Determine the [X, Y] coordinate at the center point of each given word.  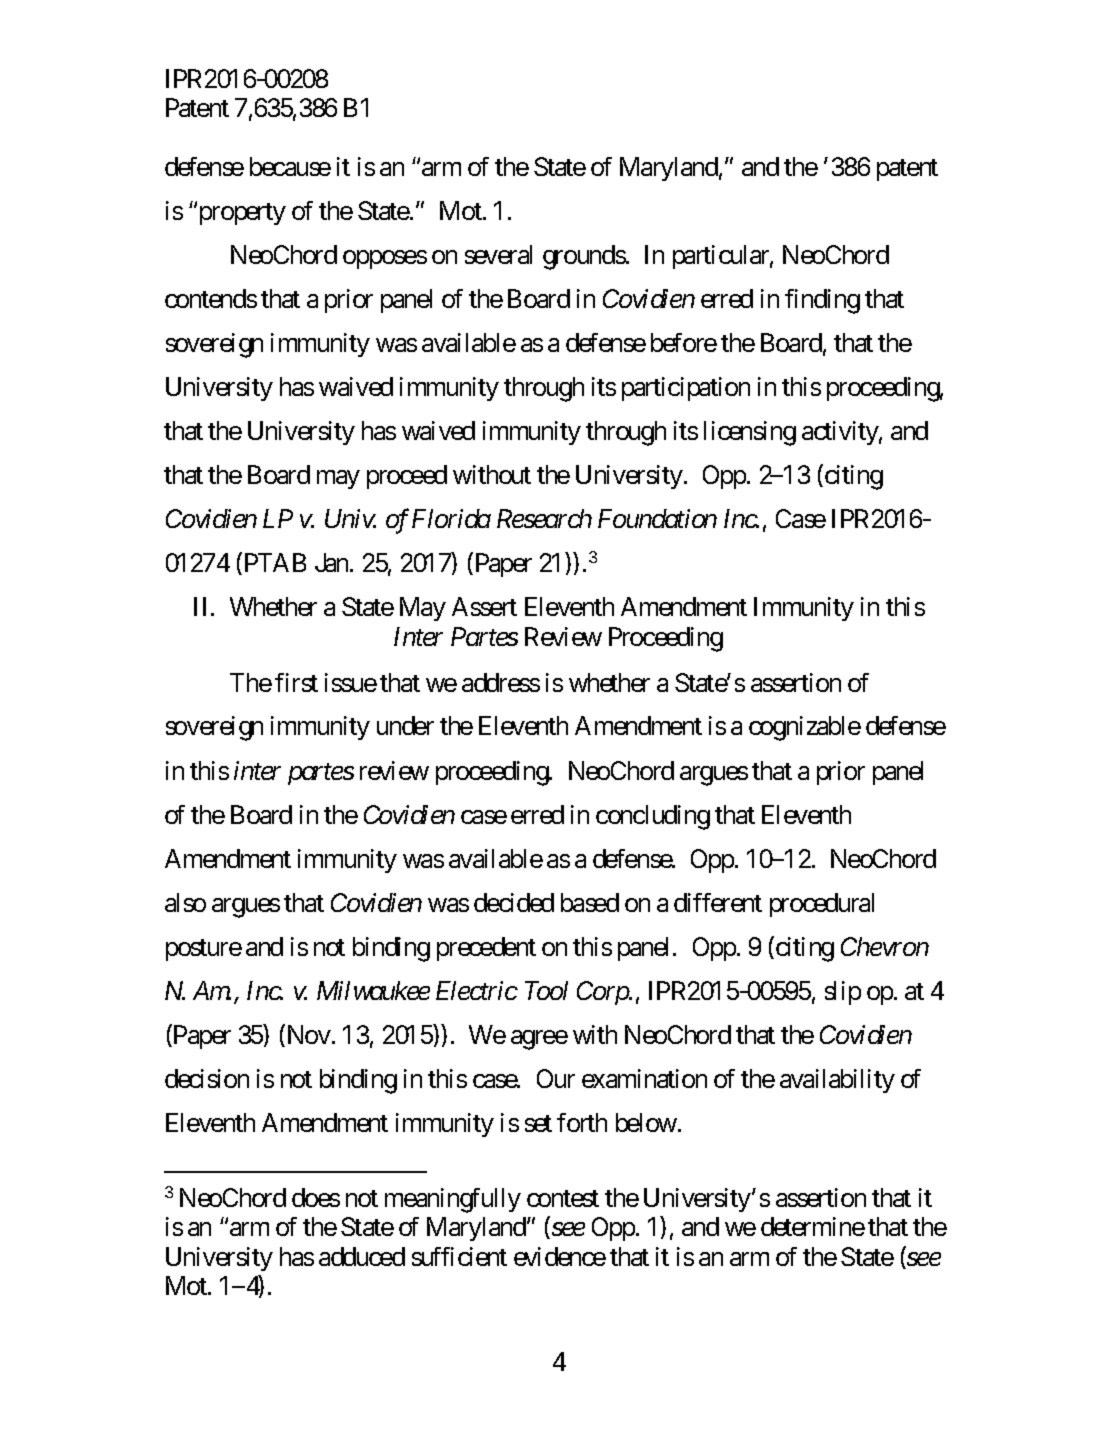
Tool [546, 990]
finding [822, 301]
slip [843, 993]
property [241, 214]
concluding [653, 817]
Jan [333, 563]
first [296, 682]
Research [544, 518]
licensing [750, 433]
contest [563, 1198]
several [498, 254]
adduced [362, 1256]
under [405, 725]
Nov [307, 1036]
